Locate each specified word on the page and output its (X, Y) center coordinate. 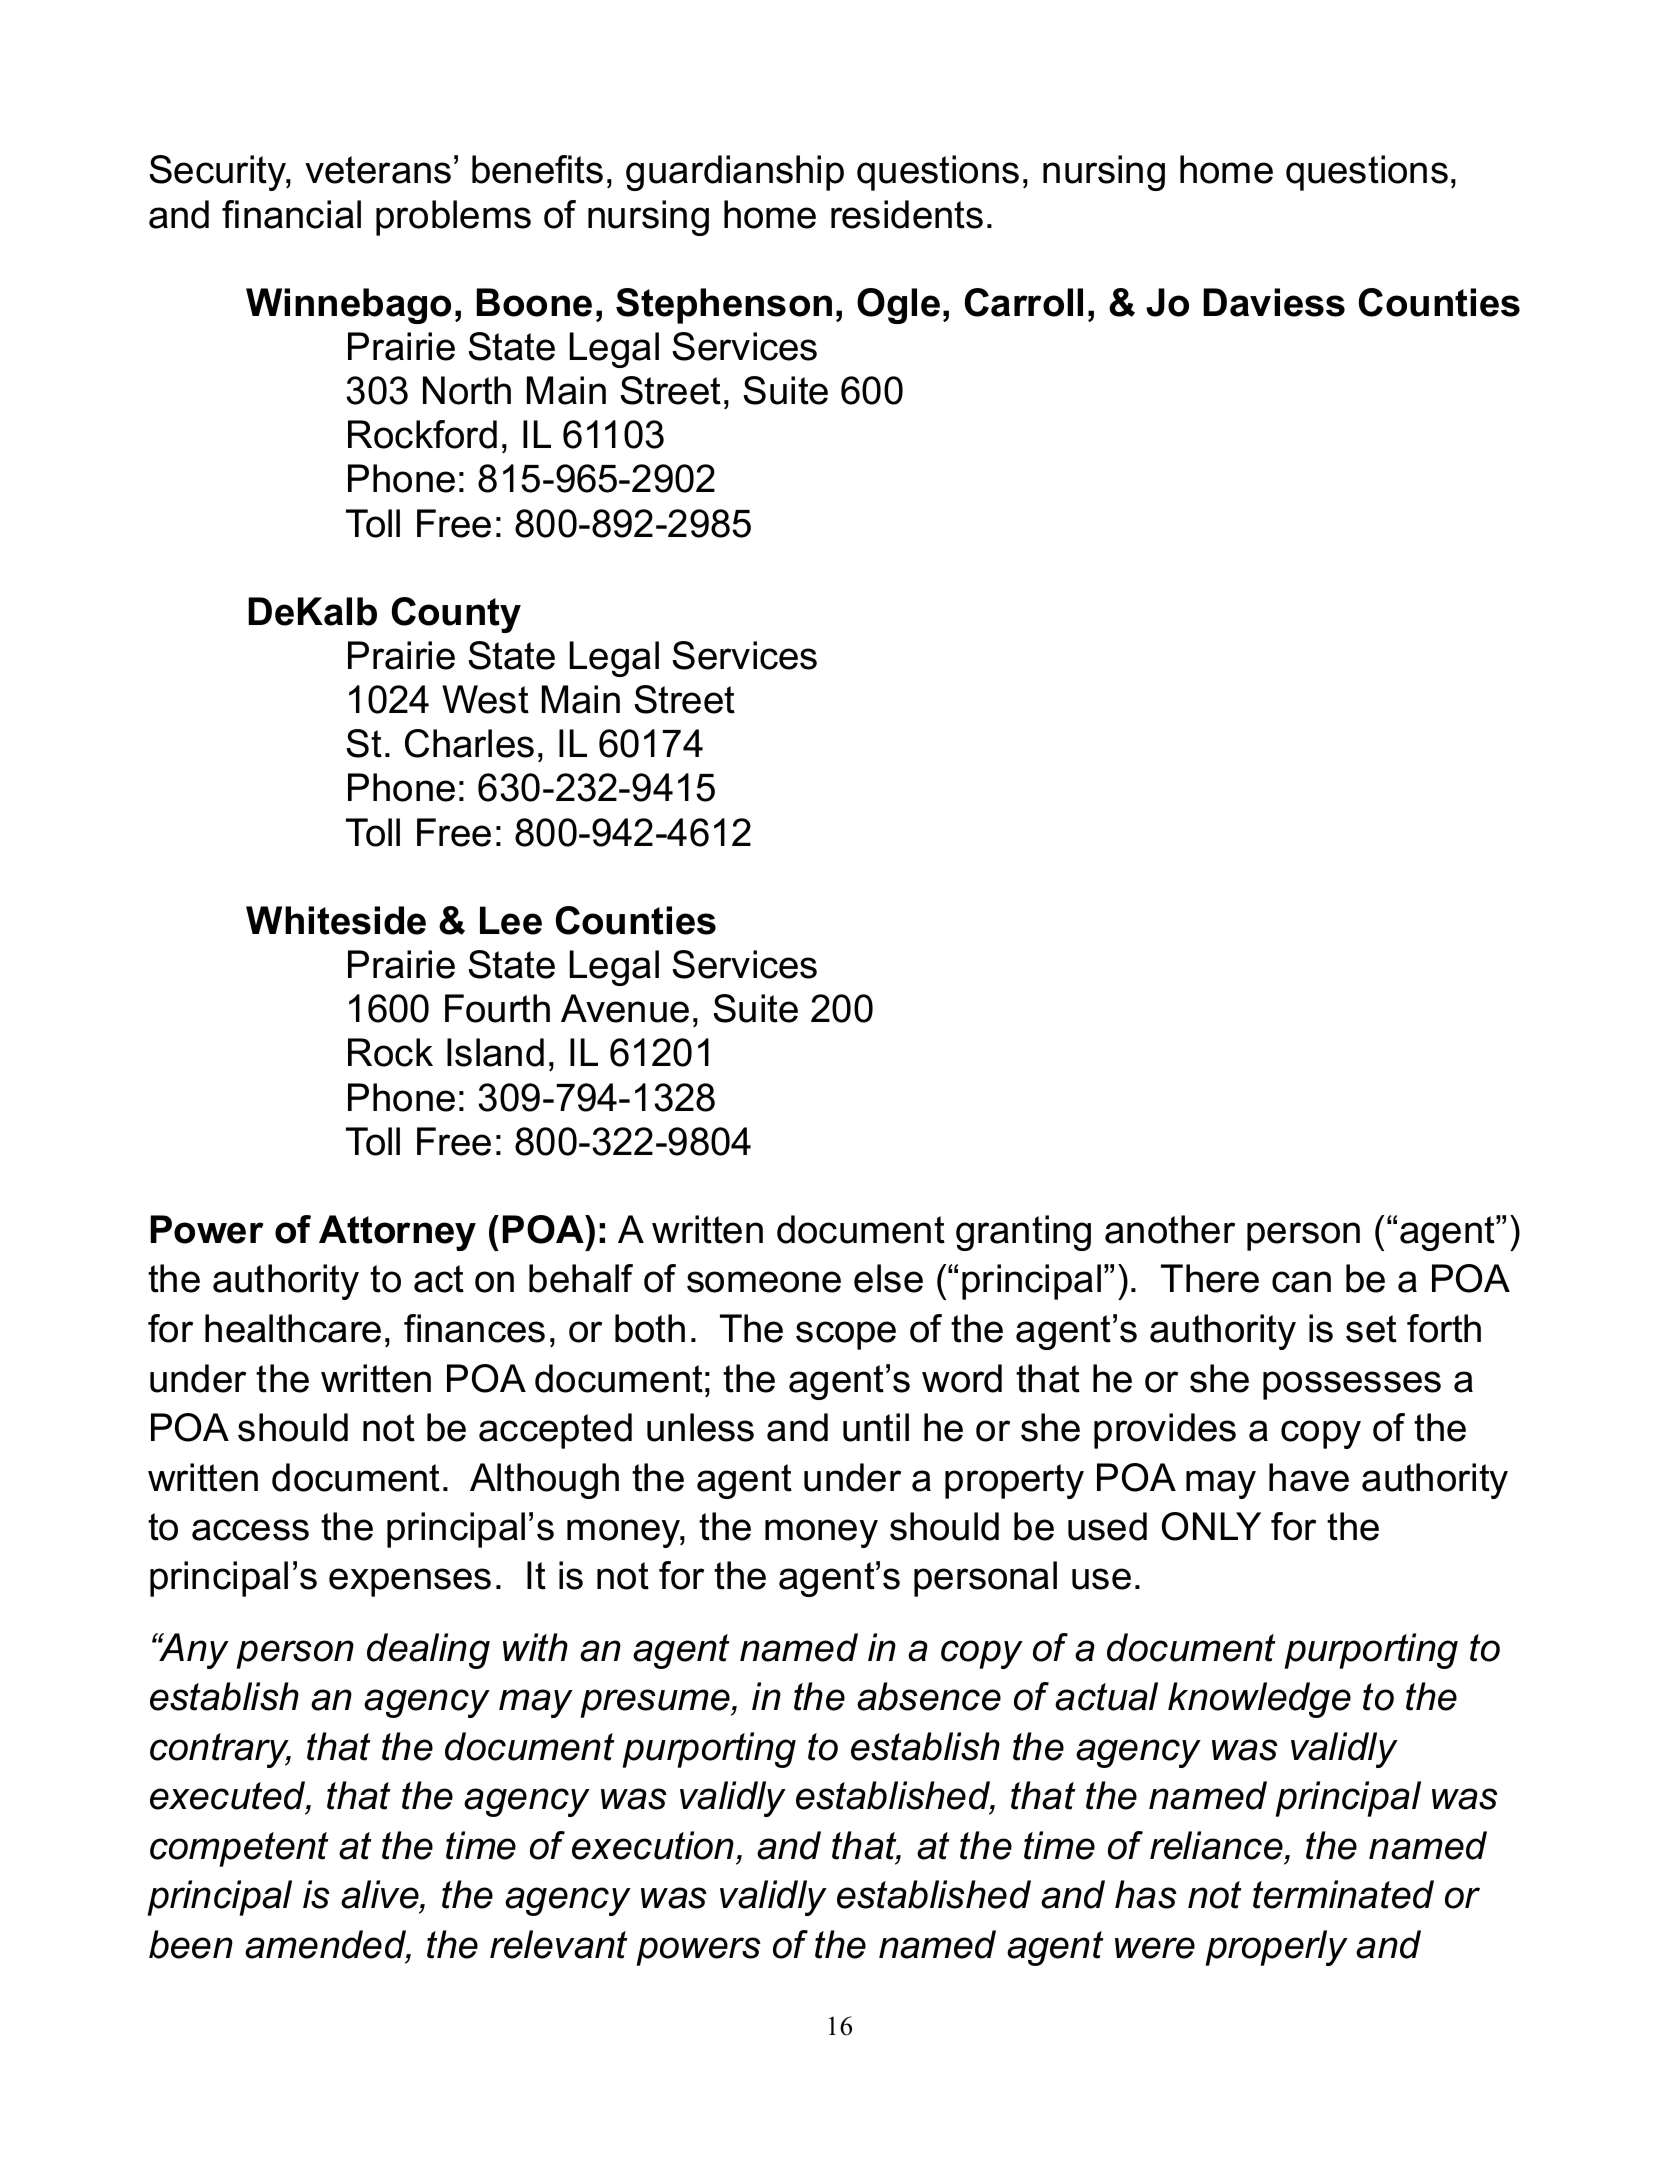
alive (381, 1896)
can (1301, 1282)
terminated (1343, 1894)
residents (907, 214)
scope (846, 1335)
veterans (378, 170)
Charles (469, 743)
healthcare (293, 1328)
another (1170, 1229)
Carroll (1024, 302)
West (485, 699)
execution (653, 1845)
